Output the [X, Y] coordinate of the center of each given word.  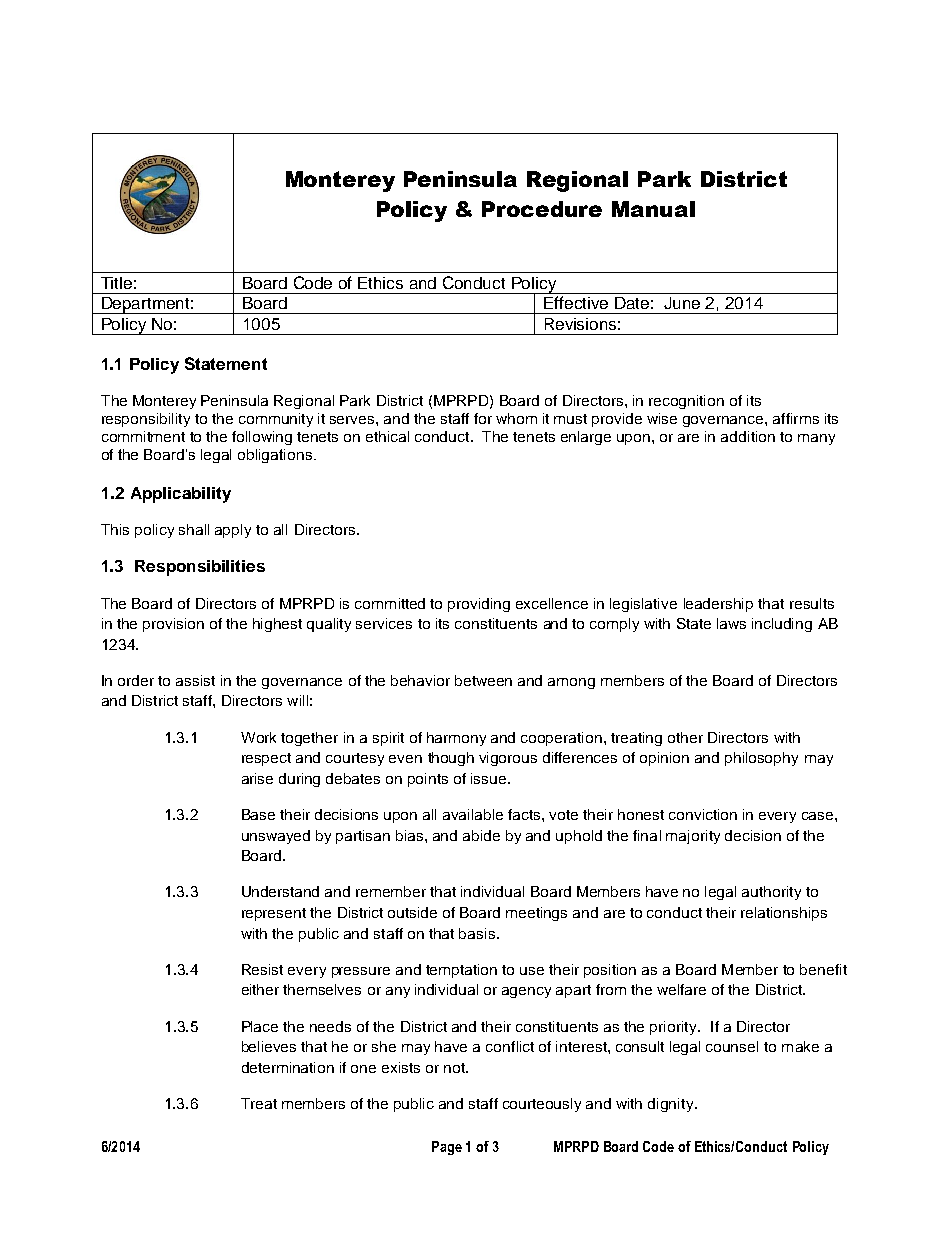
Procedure [542, 209]
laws [731, 623]
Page [447, 1148]
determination [288, 1067]
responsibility [146, 420]
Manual [653, 209]
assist [195, 680]
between [483, 680]
